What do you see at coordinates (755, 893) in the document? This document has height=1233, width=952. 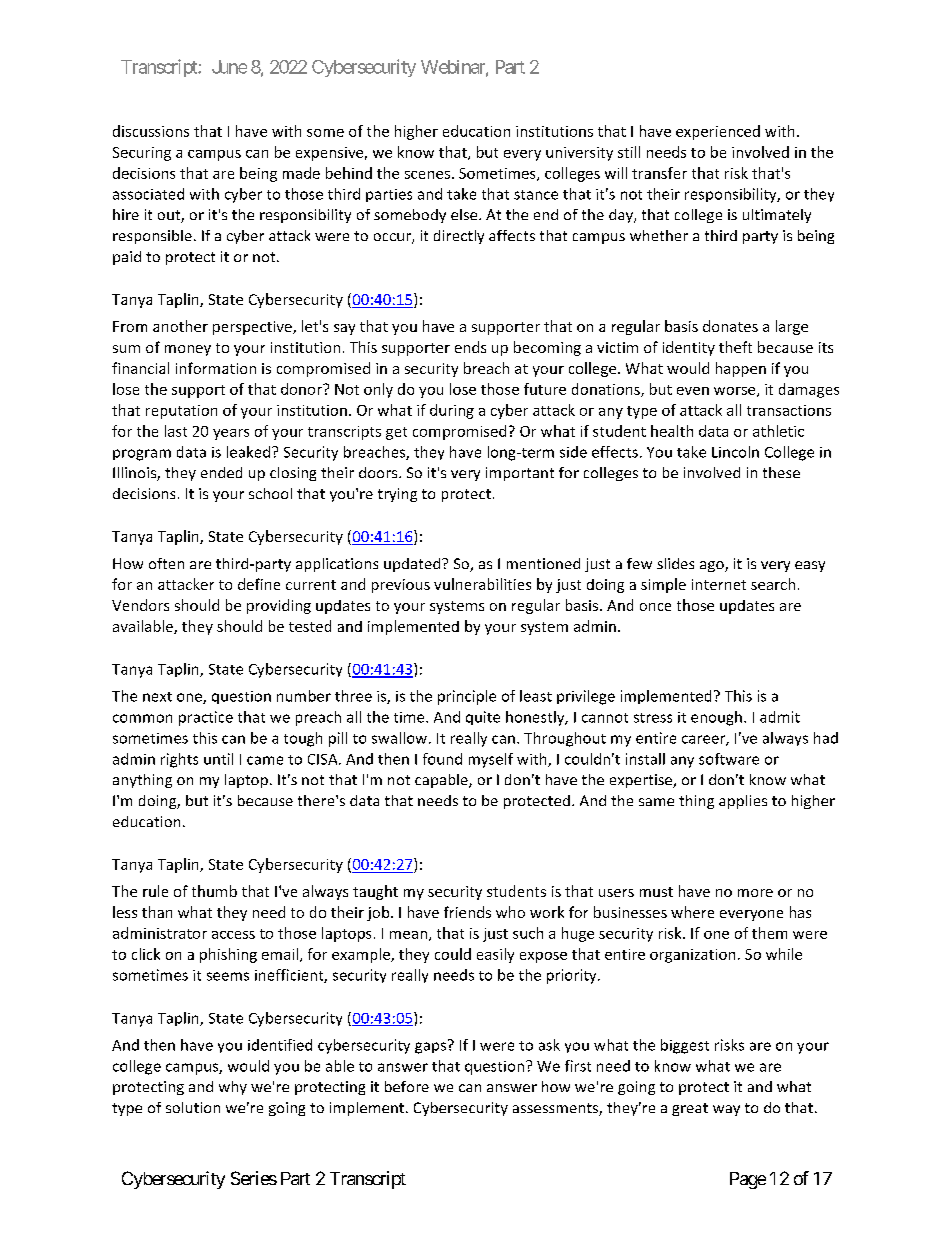 I see `more` at bounding box center [755, 893].
